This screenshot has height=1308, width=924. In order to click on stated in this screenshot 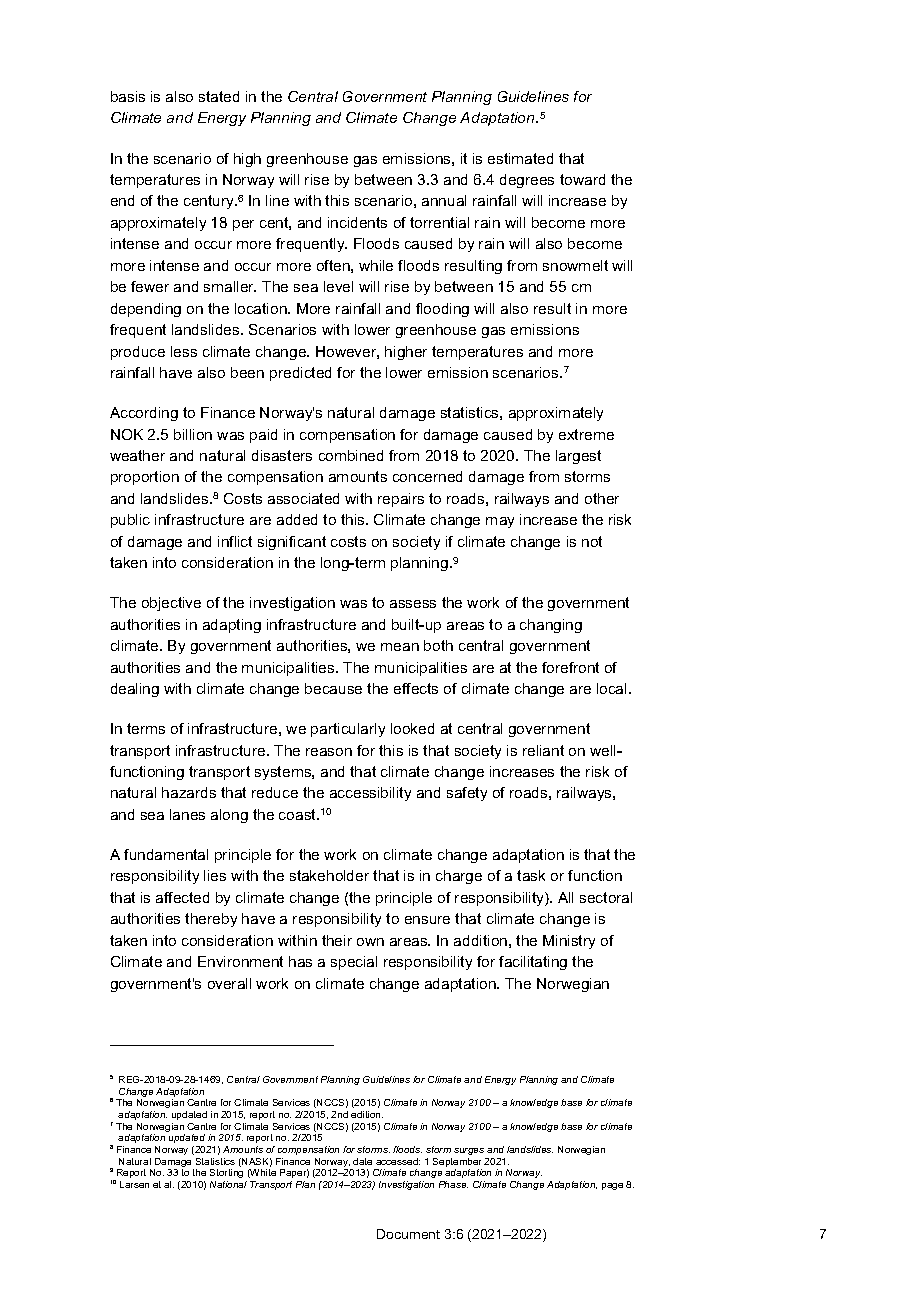, I will do `click(219, 96)`.
